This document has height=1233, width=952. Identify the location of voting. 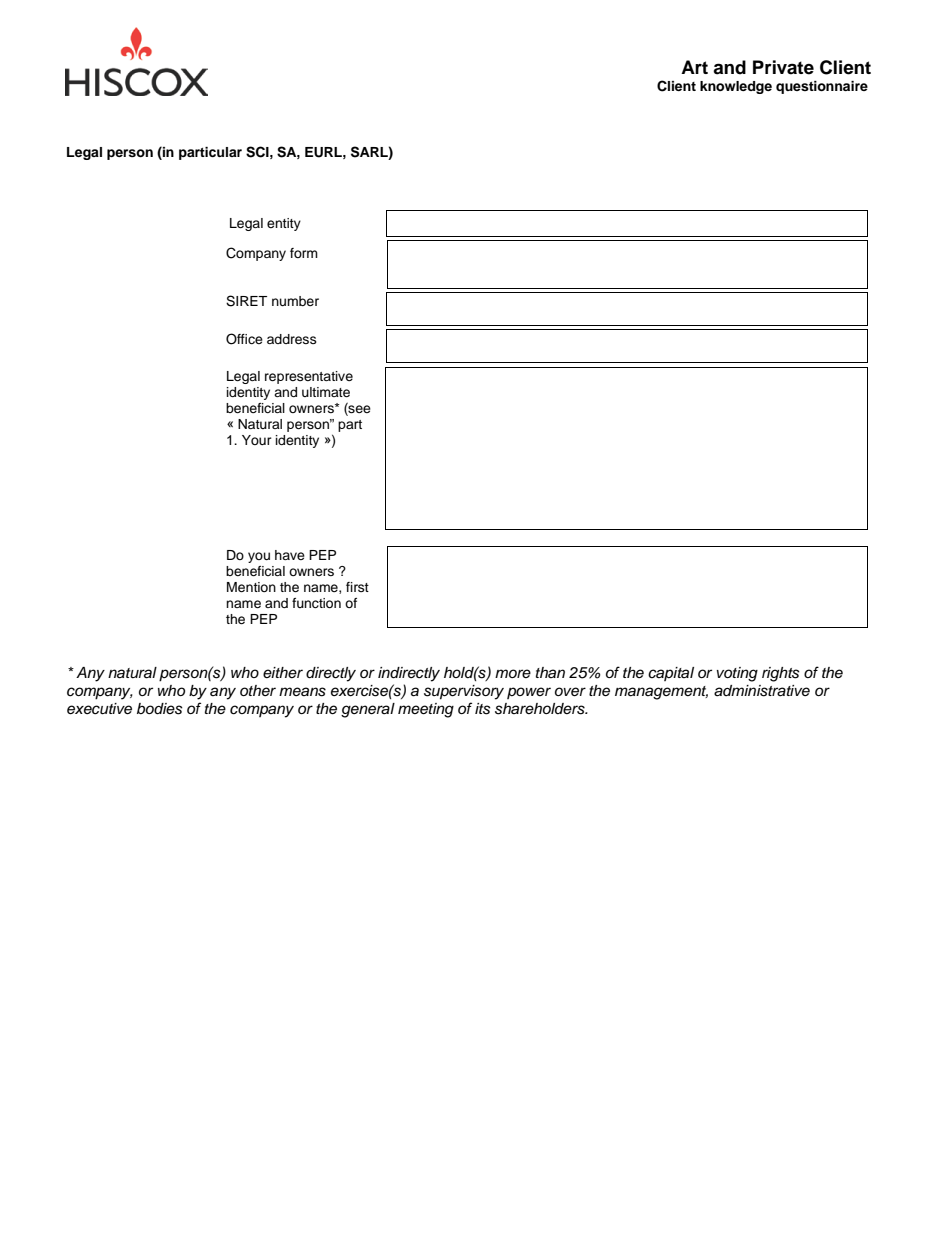
(737, 674).
